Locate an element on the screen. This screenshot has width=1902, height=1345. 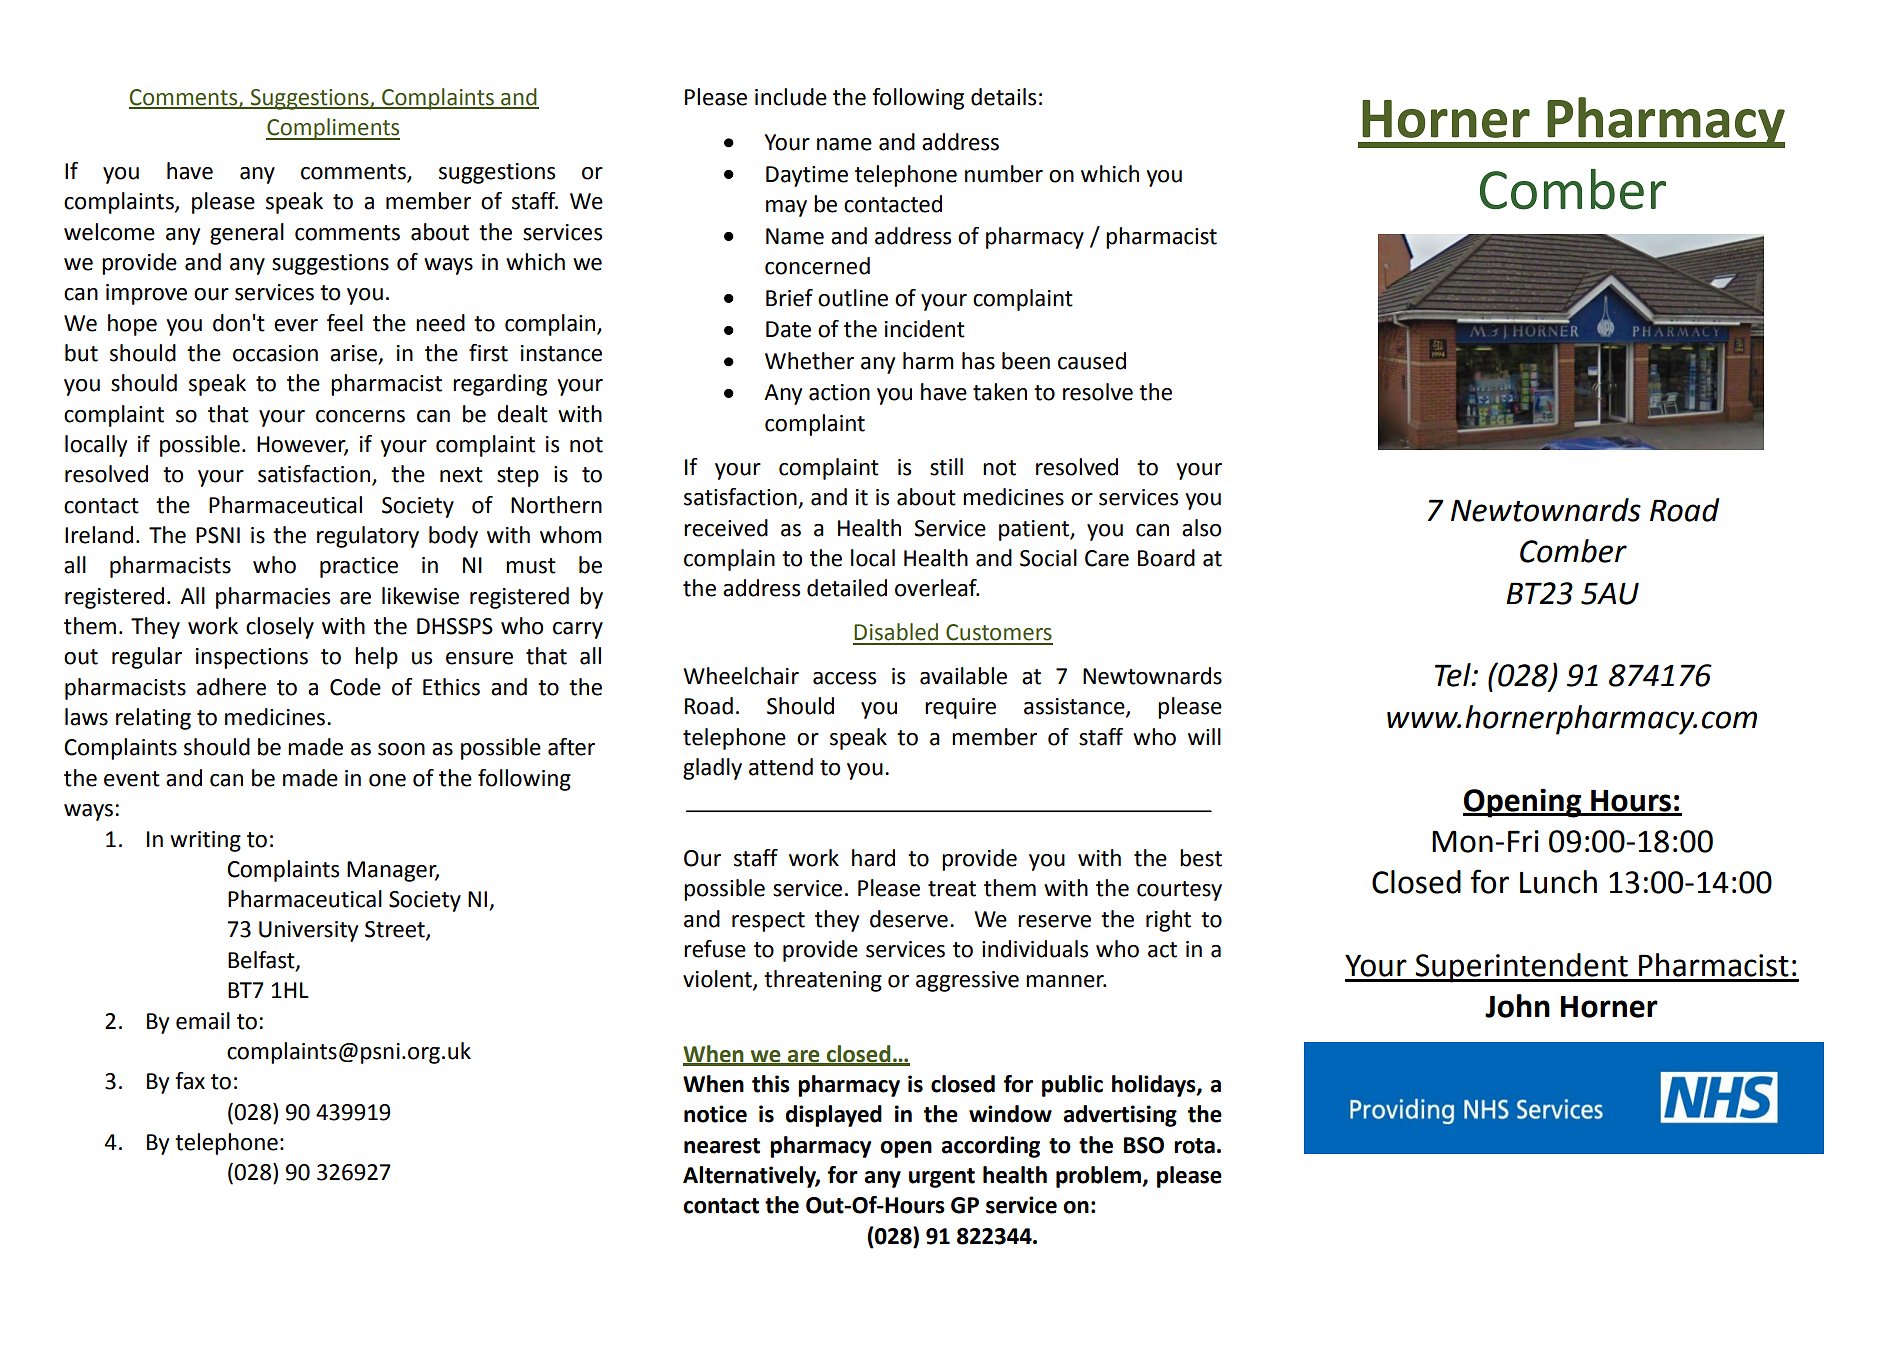
Compliments is located at coordinates (333, 129).
